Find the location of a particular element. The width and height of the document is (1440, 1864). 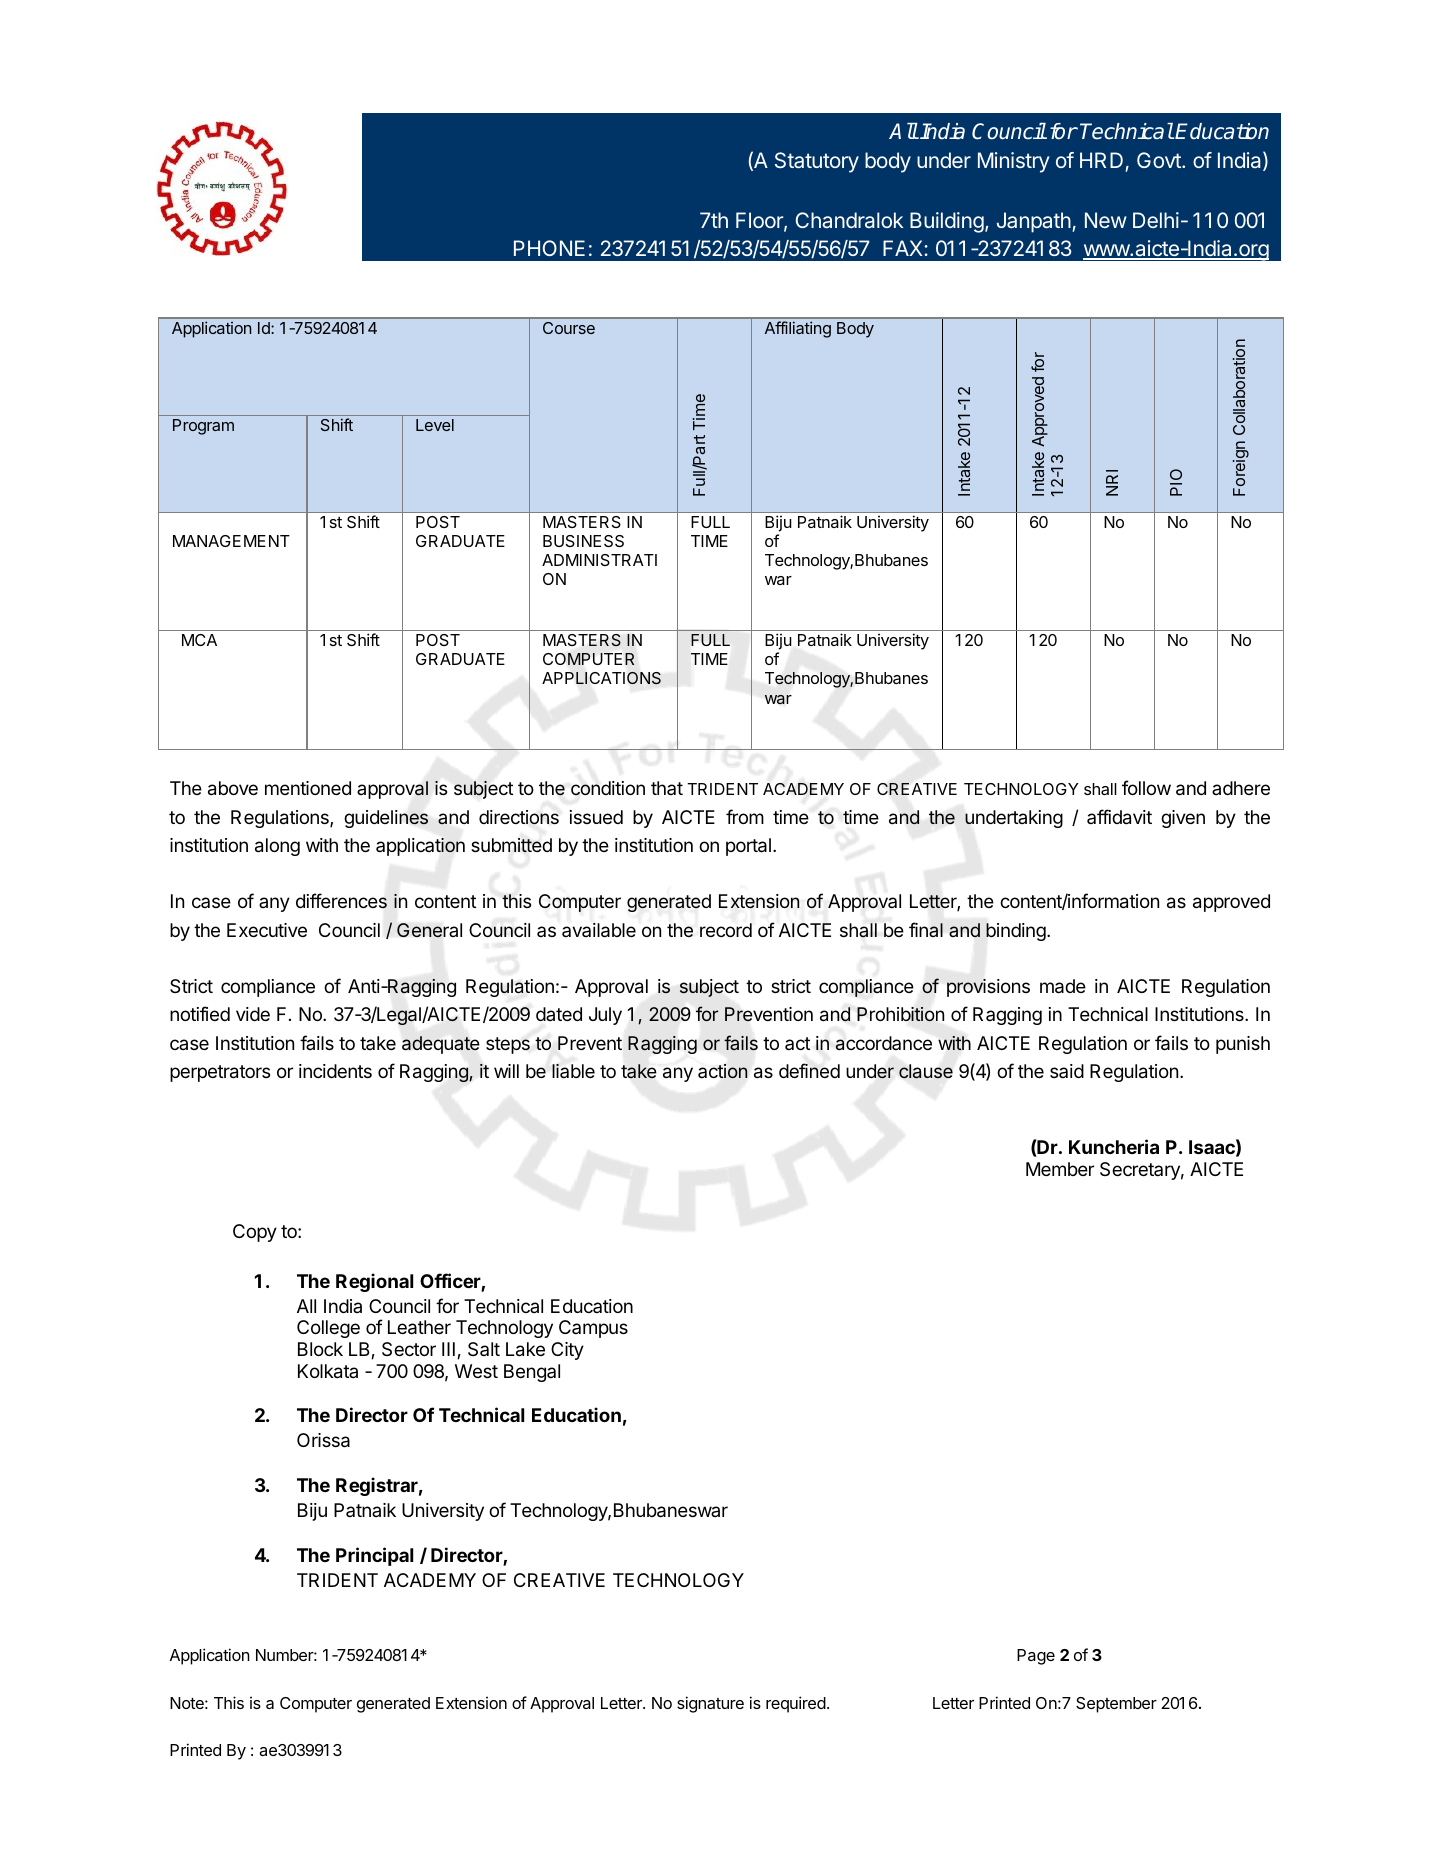

follow is located at coordinates (1146, 787).
